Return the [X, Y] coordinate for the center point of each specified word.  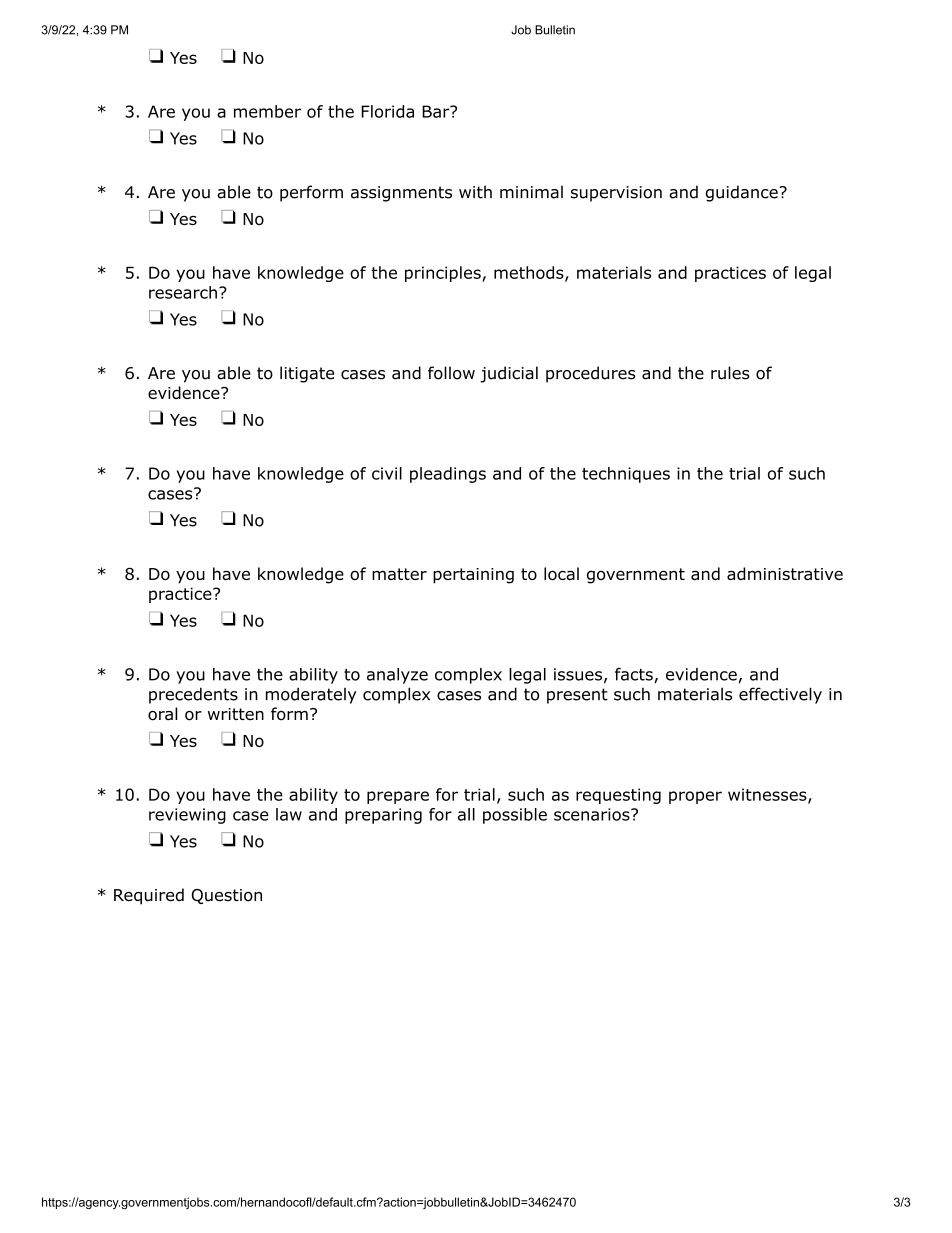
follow [451, 373]
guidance [741, 193]
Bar [436, 111]
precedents [193, 695]
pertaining [473, 576]
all [466, 814]
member [267, 111]
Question [226, 896]
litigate [307, 374]
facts [634, 674]
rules [730, 373]
